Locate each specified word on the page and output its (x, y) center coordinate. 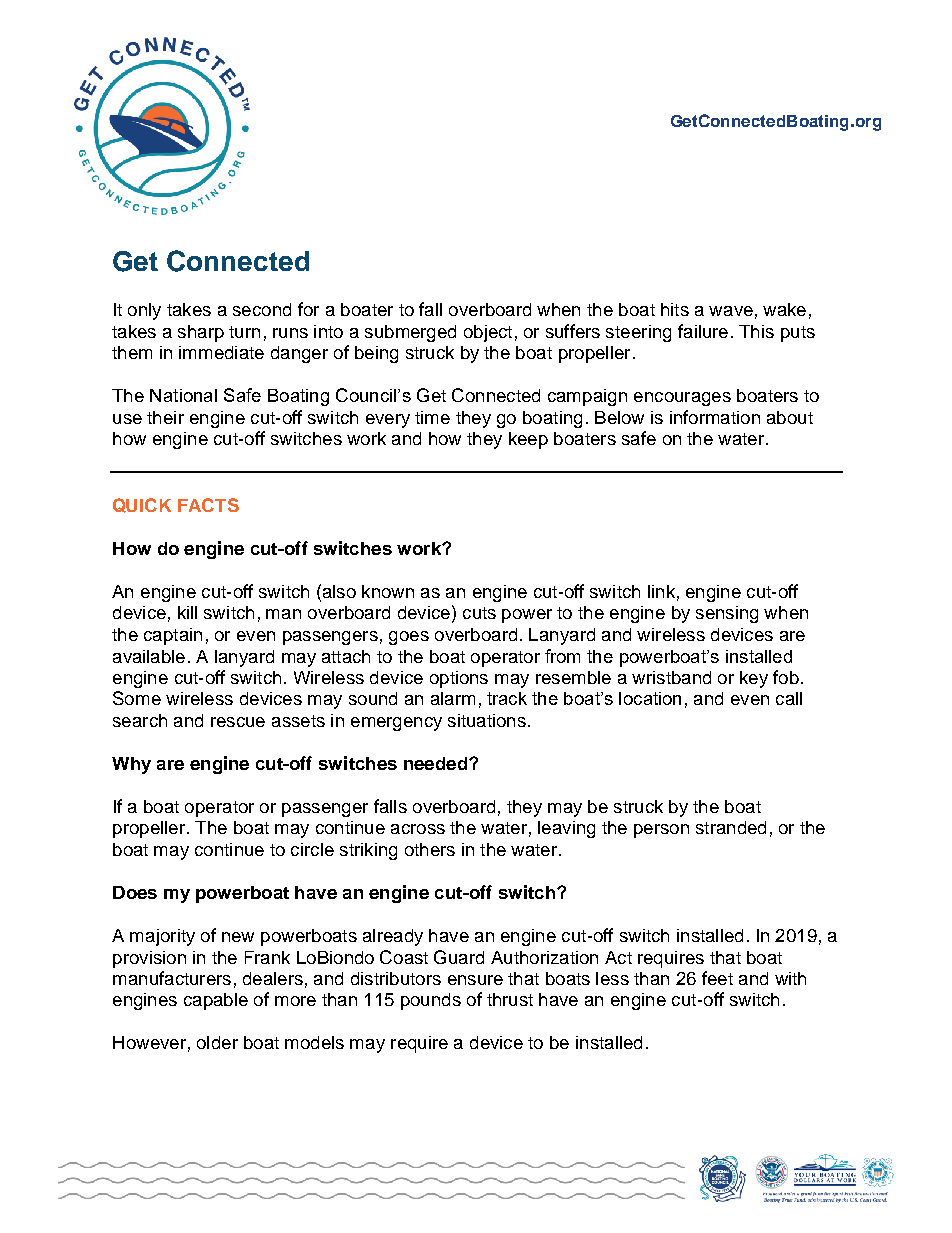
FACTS (208, 505)
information (715, 417)
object (488, 333)
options (459, 679)
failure (703, 331)
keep (528, 440)
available (149, 656)
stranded (731, 827)
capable (216, 1001)
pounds (431, 1001)
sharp (201, 333)
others (430, 849)
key (754, 679)
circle (312, 849)
